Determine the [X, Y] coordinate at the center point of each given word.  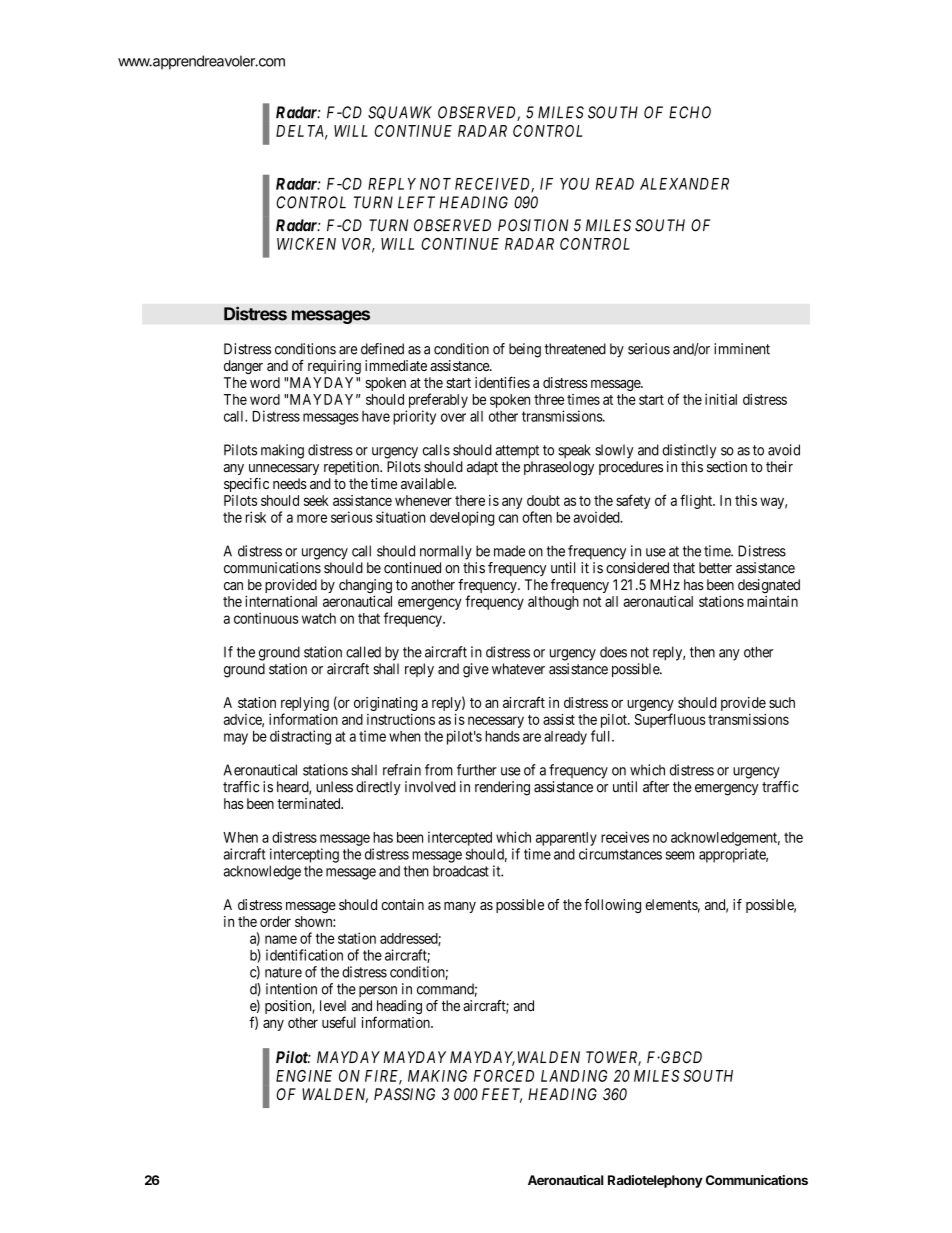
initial [721, 399]
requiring [334, 367]
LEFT [416, 202]
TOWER [613, 1058]
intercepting [304, 855]
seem [680, 855]
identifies [502, 382]
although [553, 603]
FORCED [504, 1076]
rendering [502, 788]
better [715, 568]
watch [319, 618]
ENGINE [304, 1076]
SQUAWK [400, 113]
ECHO [690, 112]
